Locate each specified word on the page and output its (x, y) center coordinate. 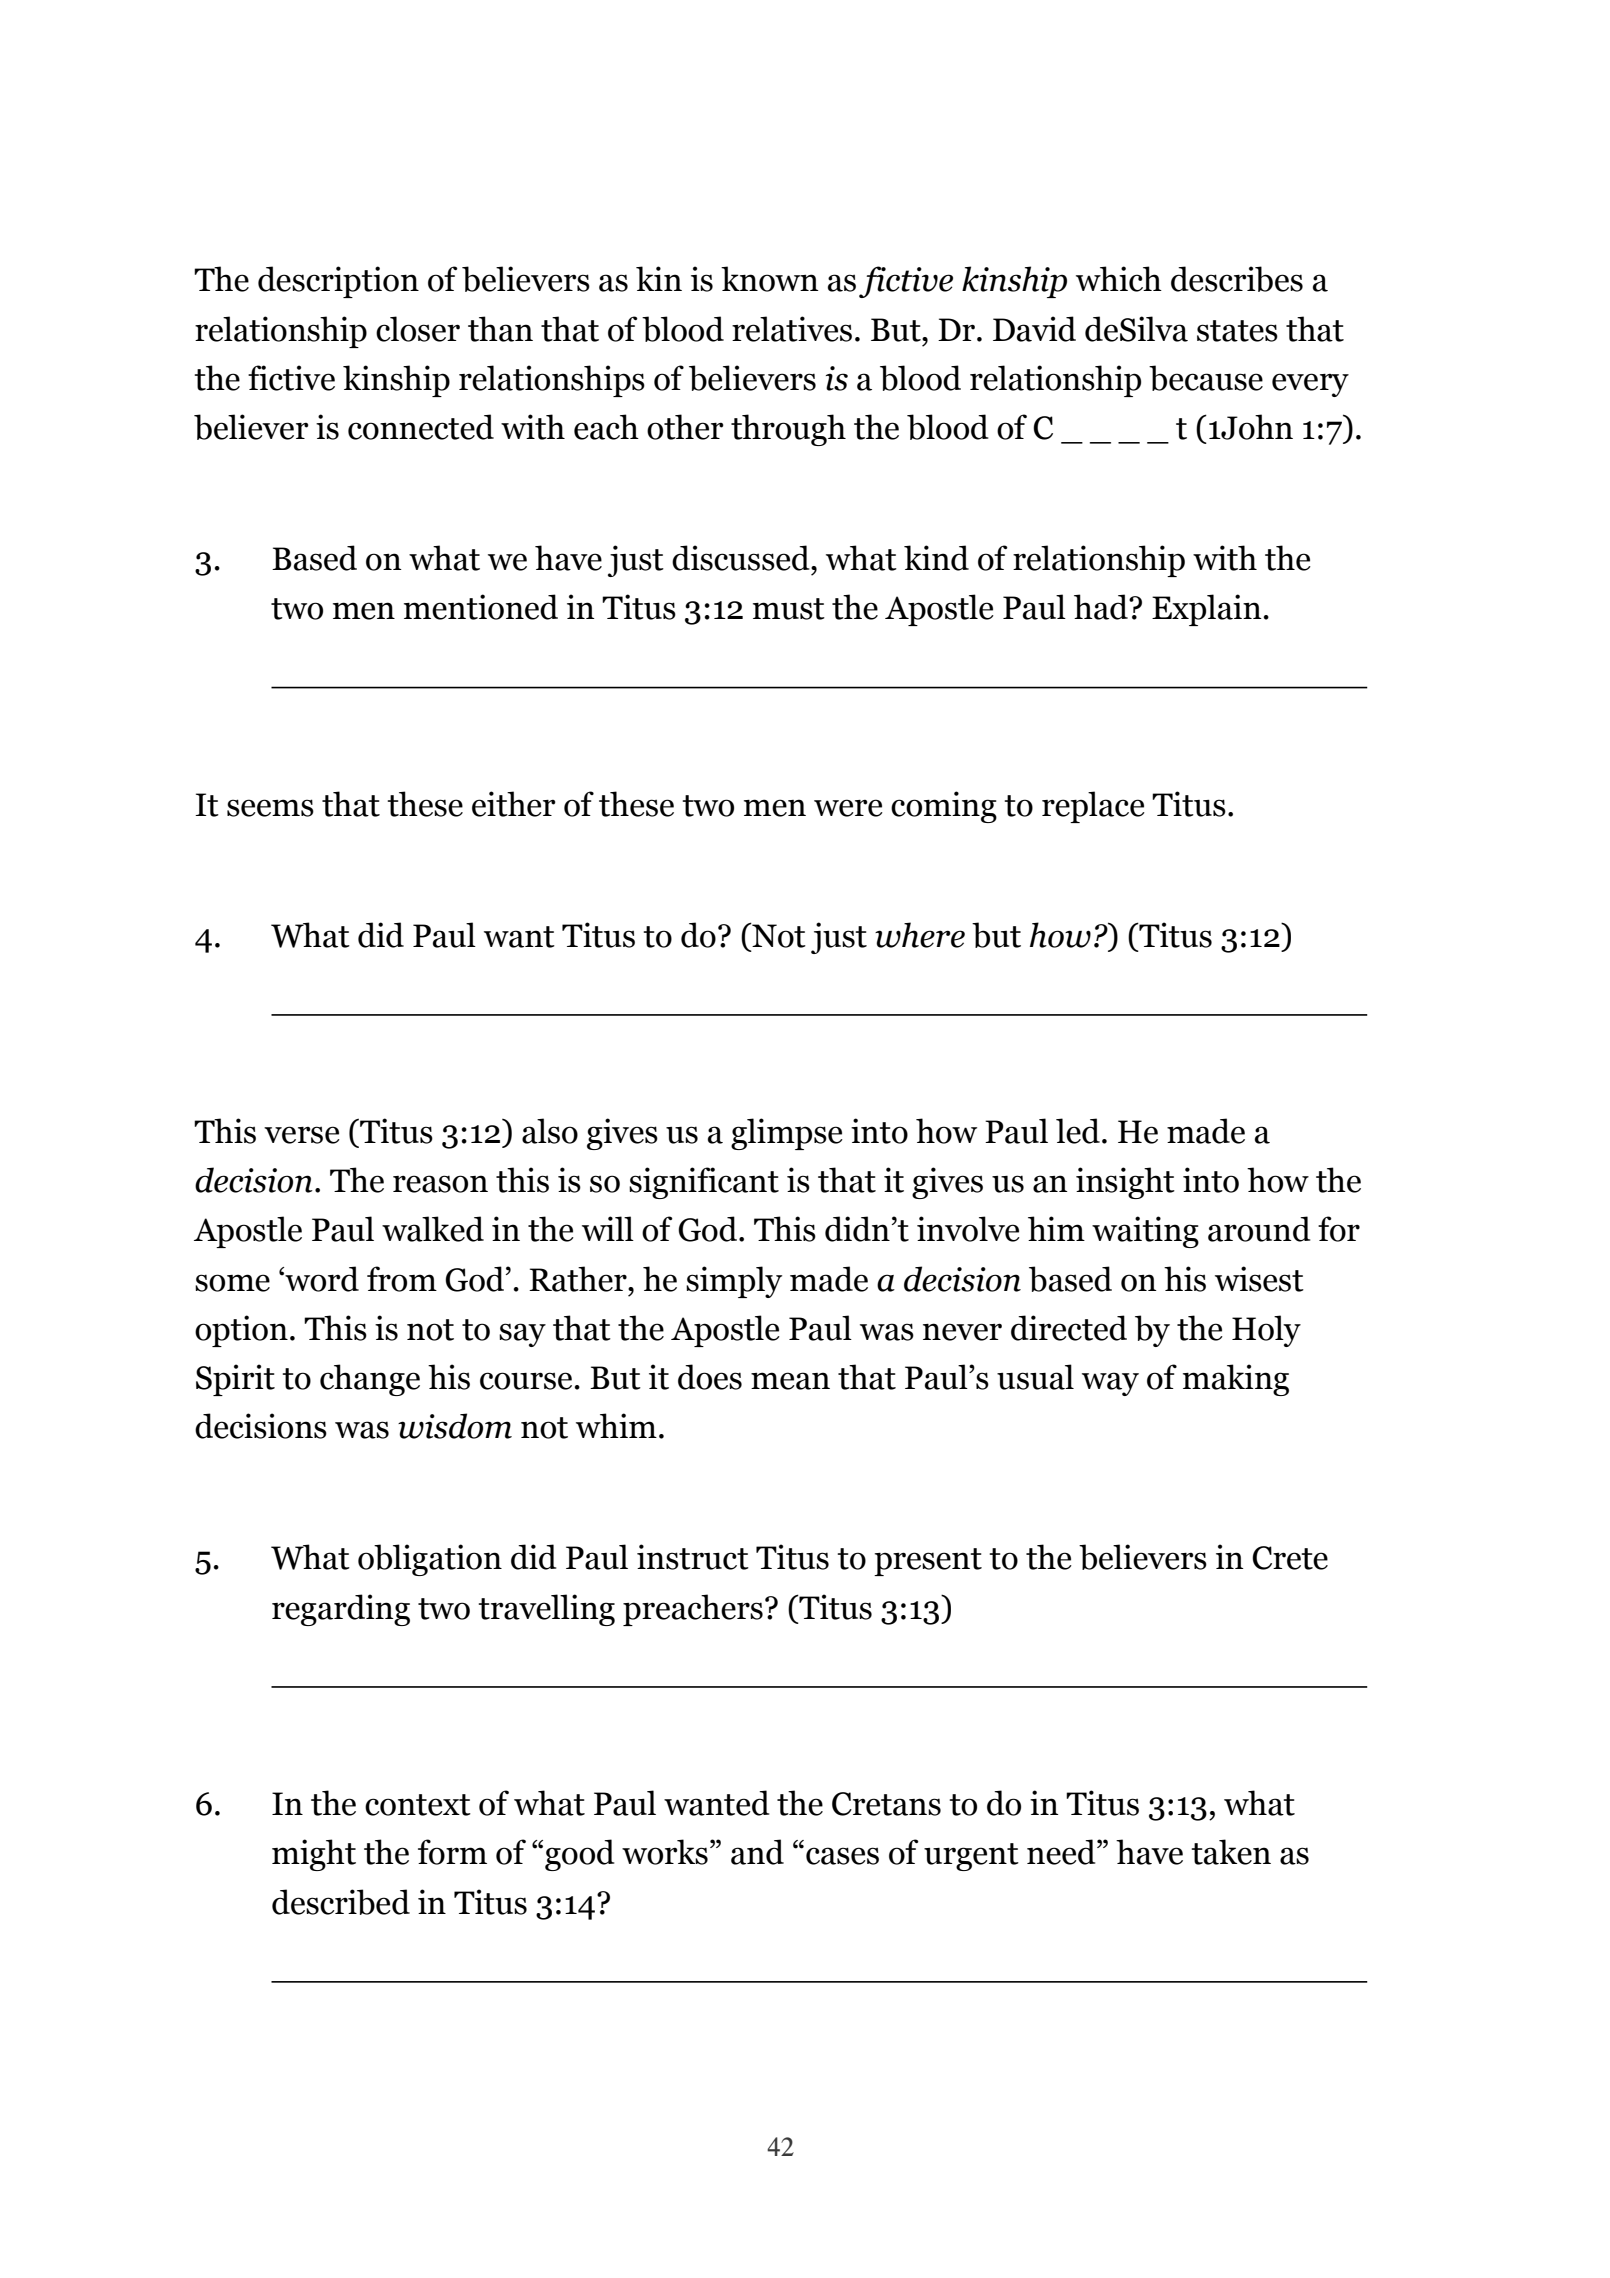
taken (1231, 1852)
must (789, 609)
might (314, 1855)
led (1078, 1131)
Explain (1207, 610)
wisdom (455, 1426)
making (1236, 1380)
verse (302, 1135)
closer (418, 329)
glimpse (787, 1134)
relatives (792, 329)
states (1237, 331)
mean (790, 1381)
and (757, 1852)
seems (270, 808)
